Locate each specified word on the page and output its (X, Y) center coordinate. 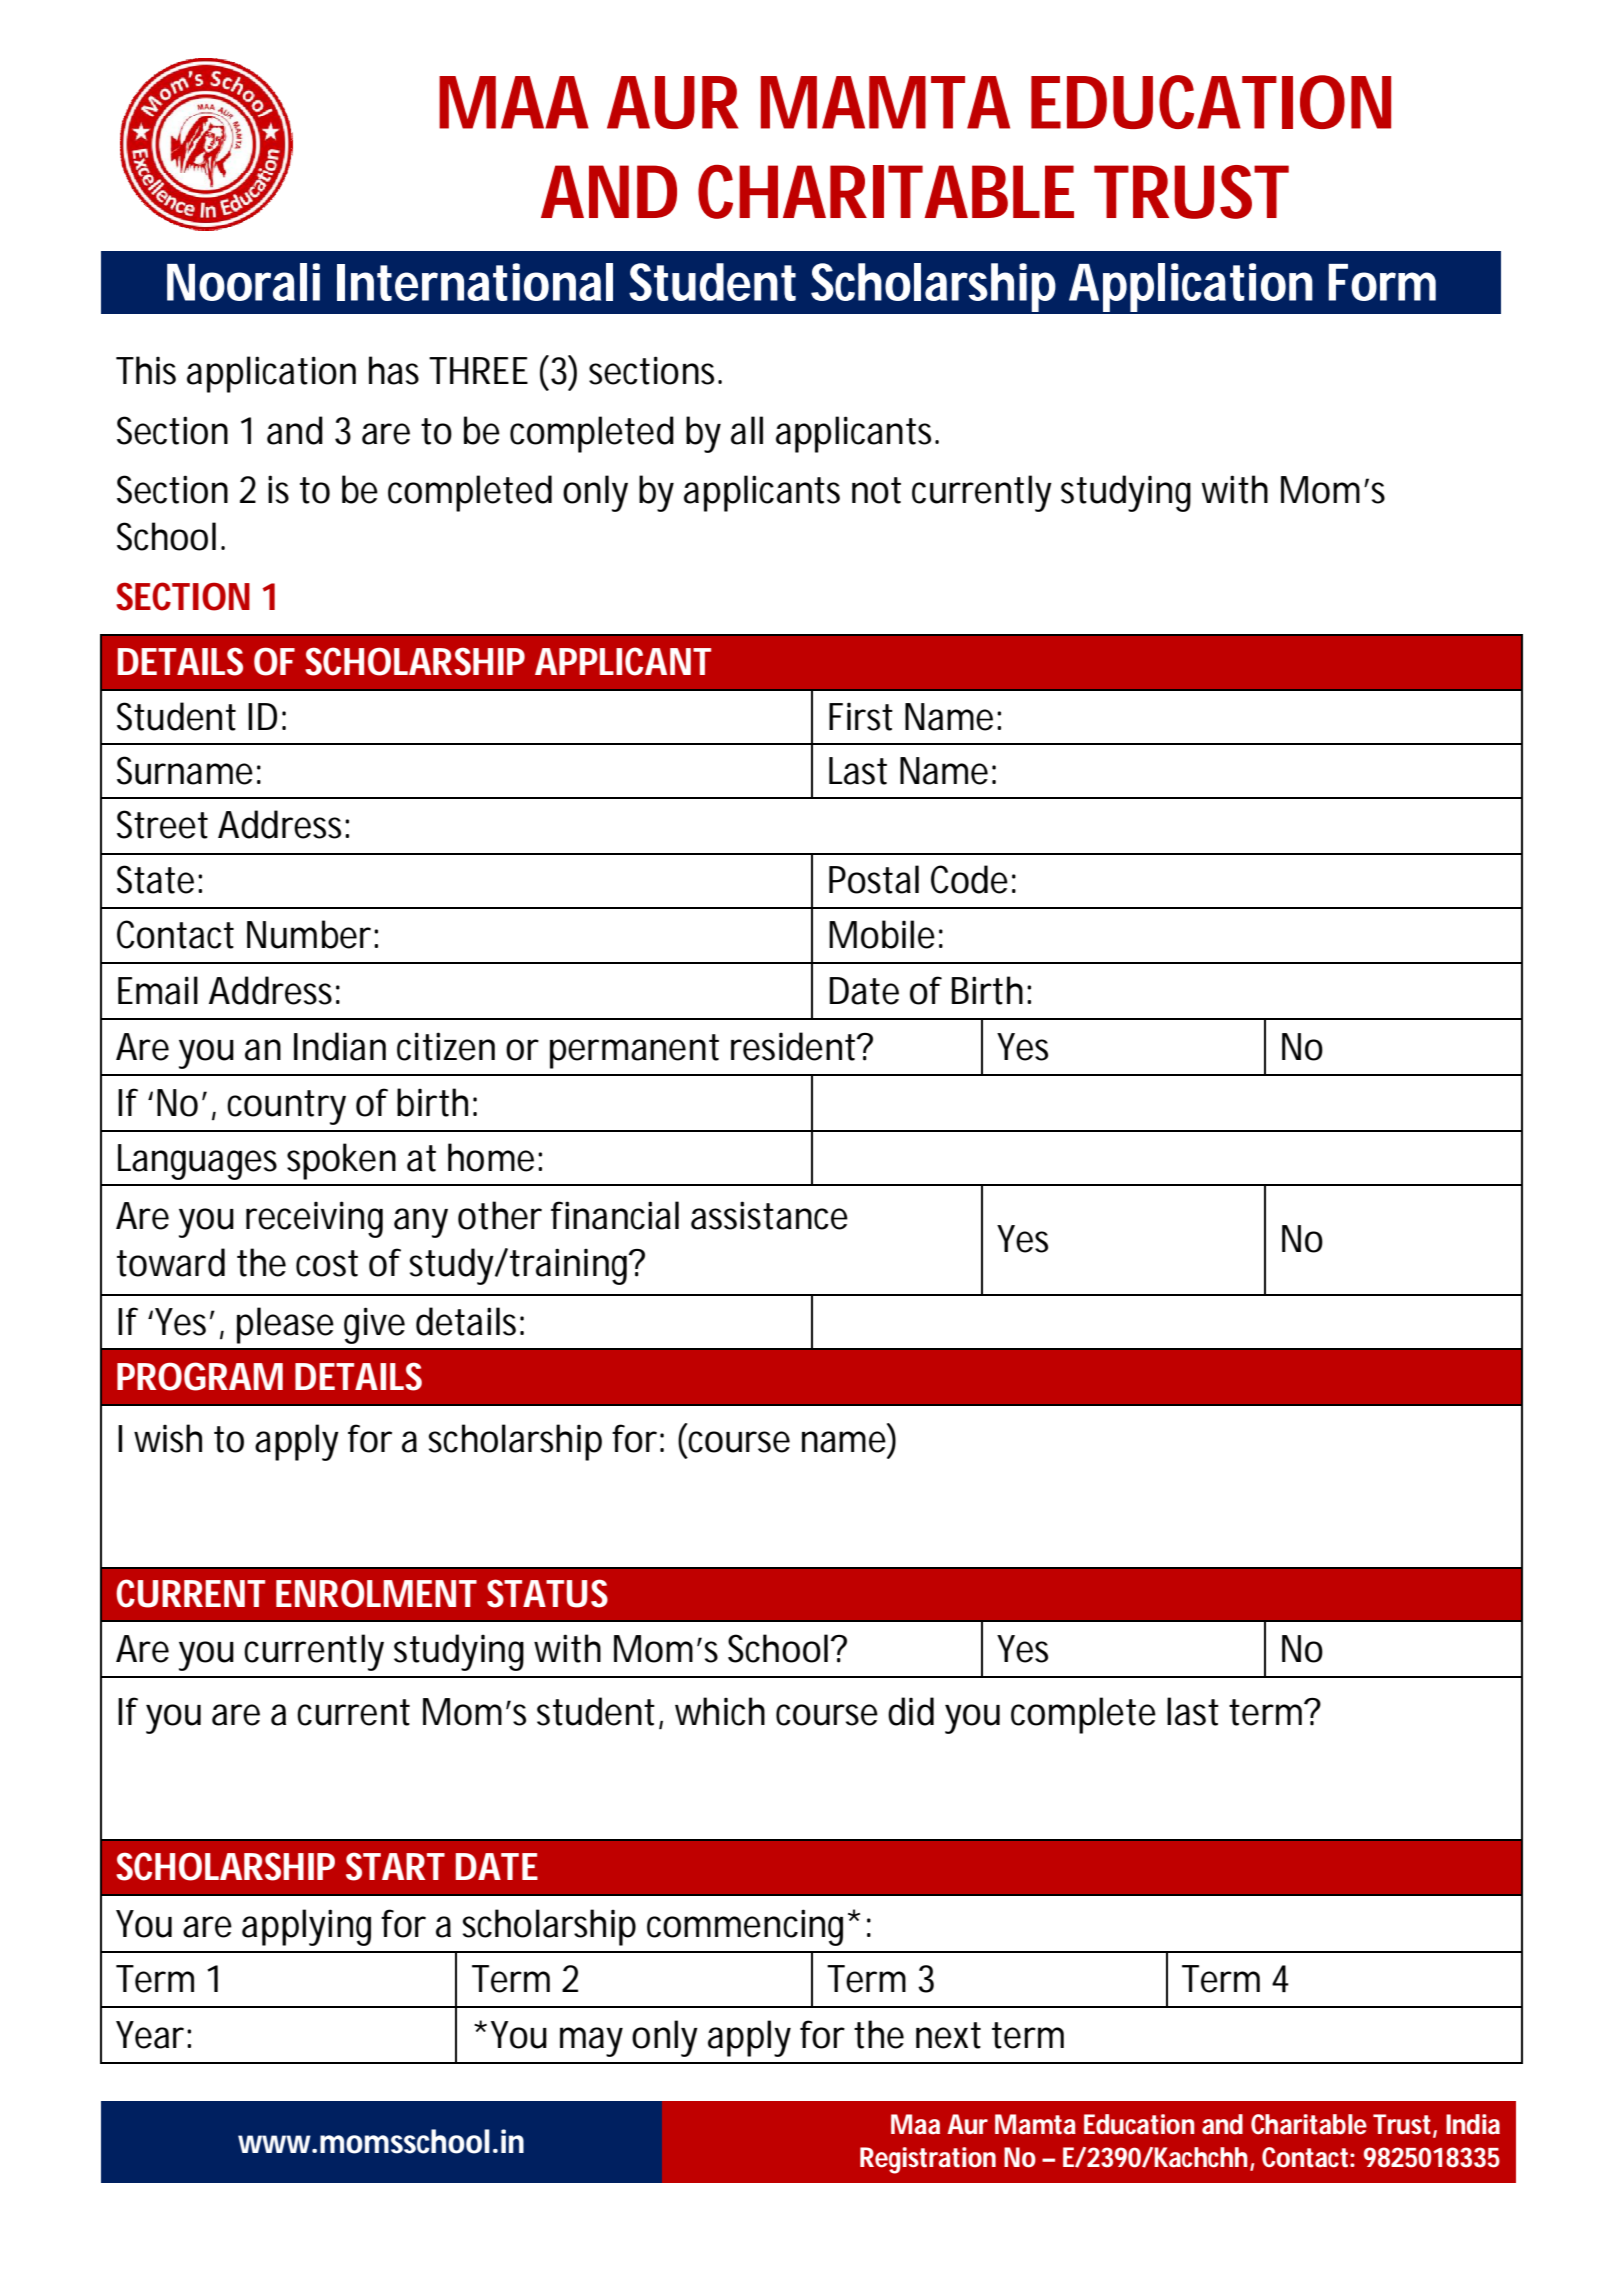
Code (969, 879)
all (747, 430)
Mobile (882, 934)
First (861, 716)
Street (162, 824)
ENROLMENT (376, 1593)
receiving (314, 1219)
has (394, 370)
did (911, 1711)
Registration (928, 2160)
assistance (769, 1215)
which (720, 1711)
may (591, 2042)
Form (1382, 282)
